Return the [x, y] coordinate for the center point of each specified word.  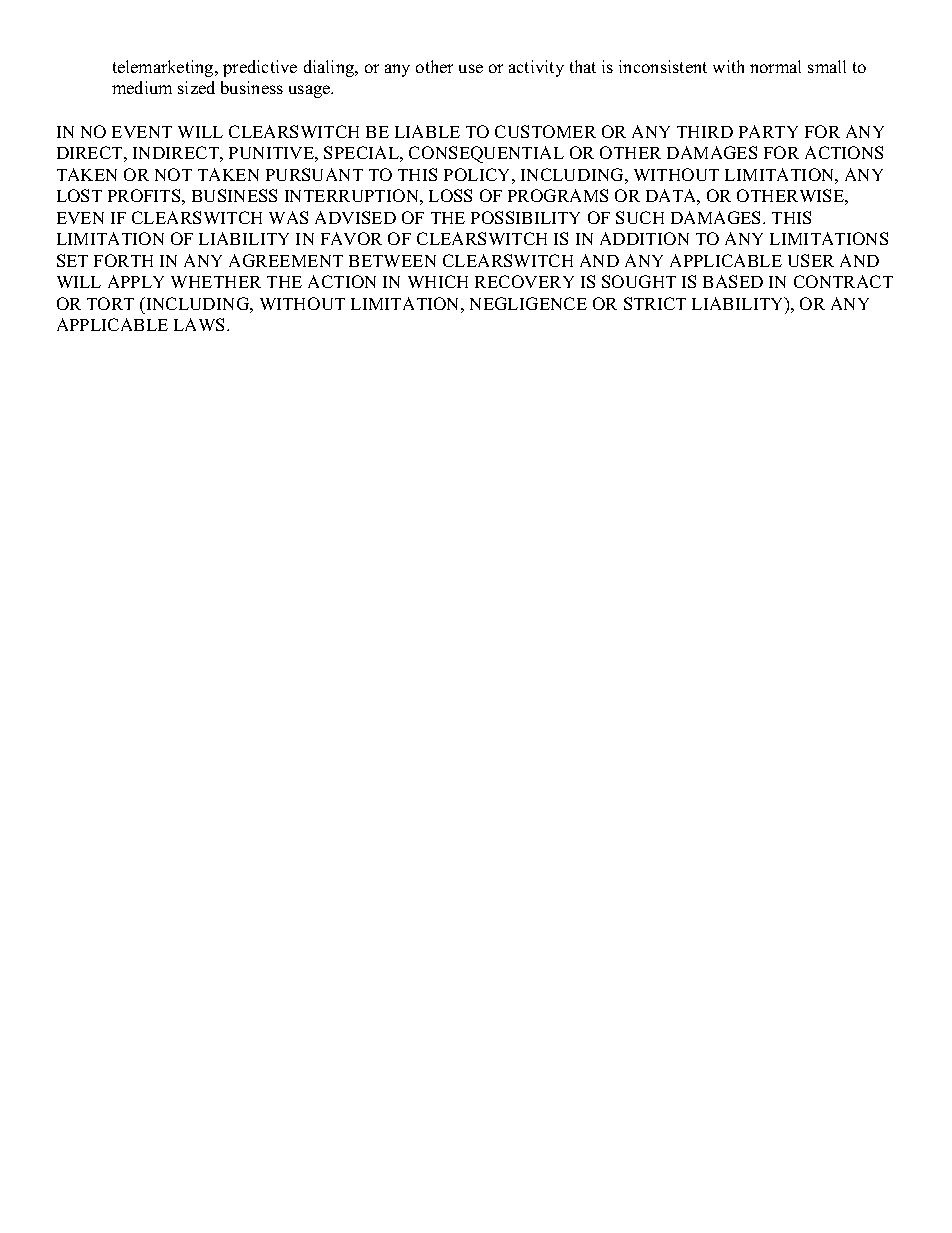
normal [775, 66]
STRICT [655, 303]
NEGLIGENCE [528, 303]
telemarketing [164, 68]
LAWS [201, 324]
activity [536, 68]
